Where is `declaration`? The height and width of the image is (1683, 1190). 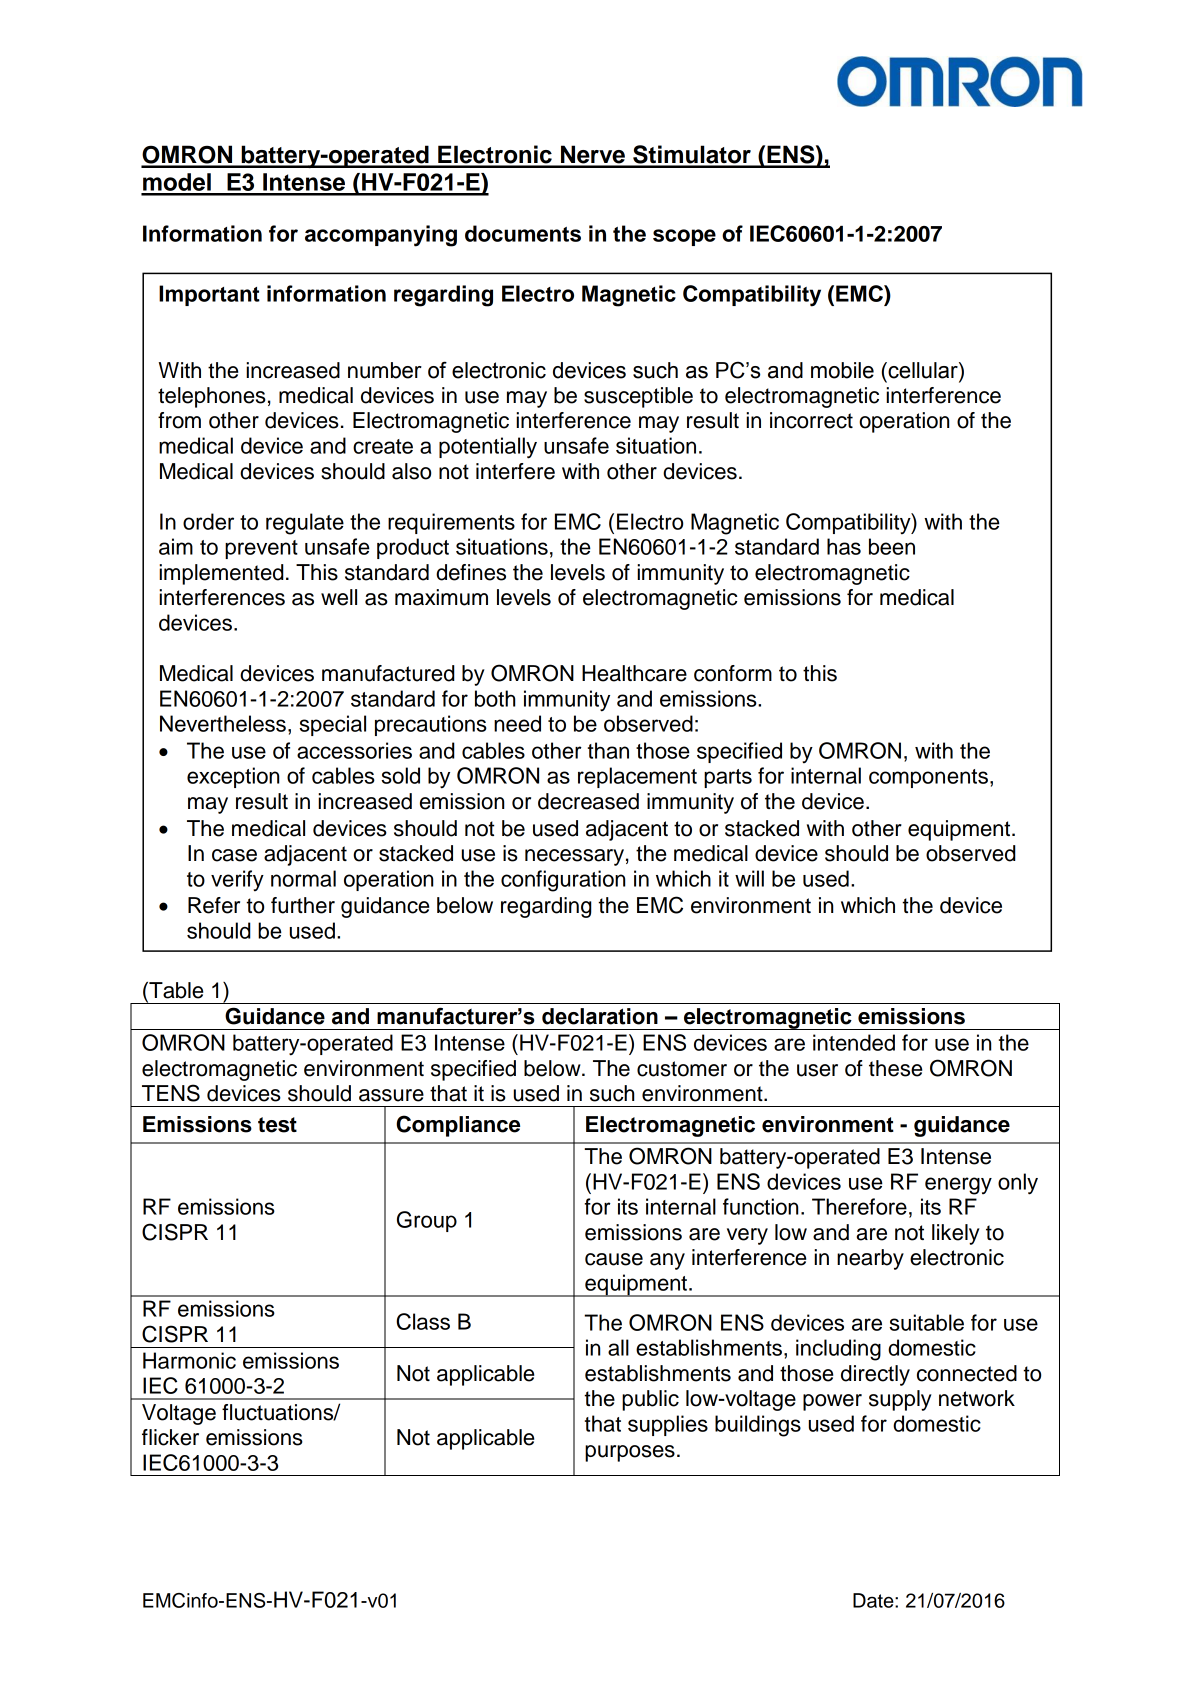 declaration is located at coordinates (600, 1016).
